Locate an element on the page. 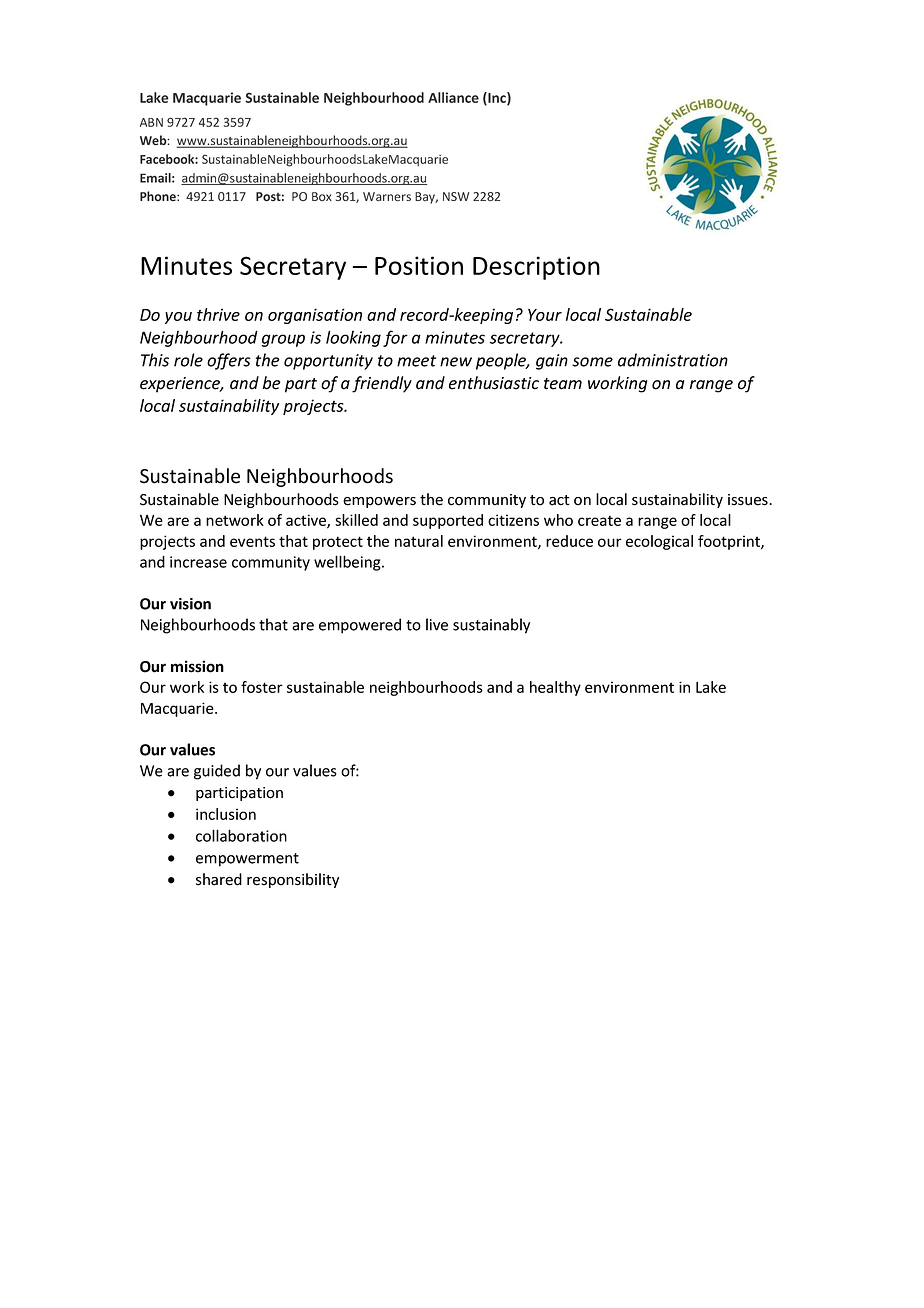  responsibility is located at coordinates (293, 880).
